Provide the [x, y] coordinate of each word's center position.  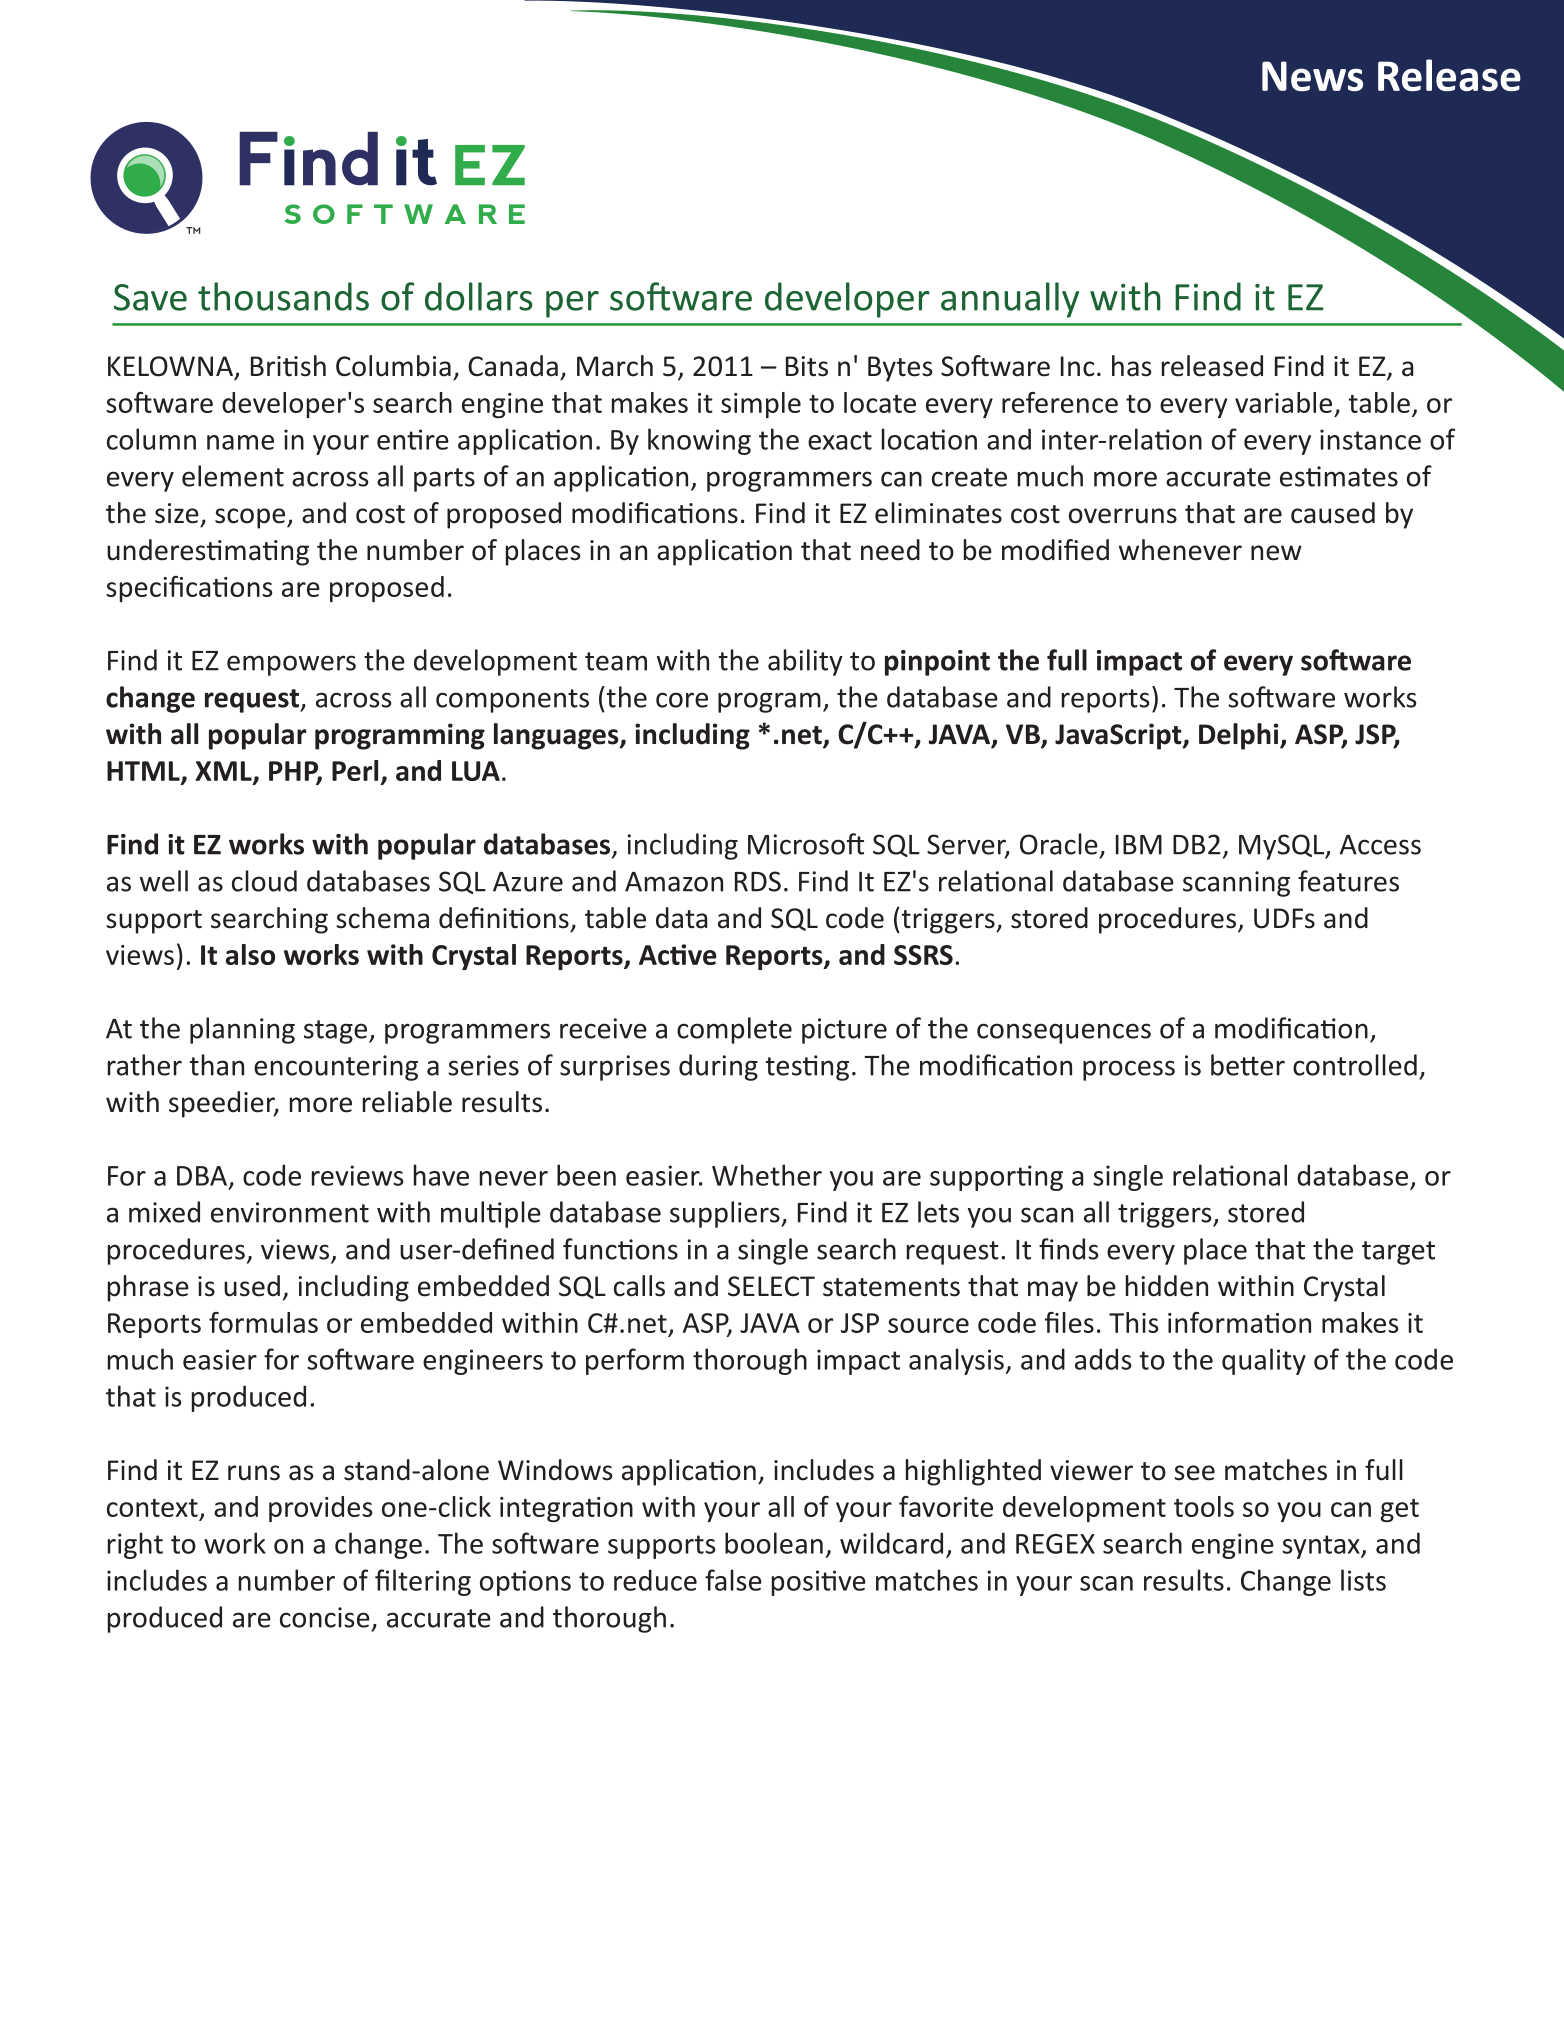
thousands [283, 296]
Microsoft [806, 844]
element [233, 476]
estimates [1339, 476]
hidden [1167, 1286]
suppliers [726, 1214]
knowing [699, 441]
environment [290, 1212]
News [1312, 76]
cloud [264, 881]
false [733, 1580]
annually [1010, 300]
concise [325, 1617]
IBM [1139, 845]
